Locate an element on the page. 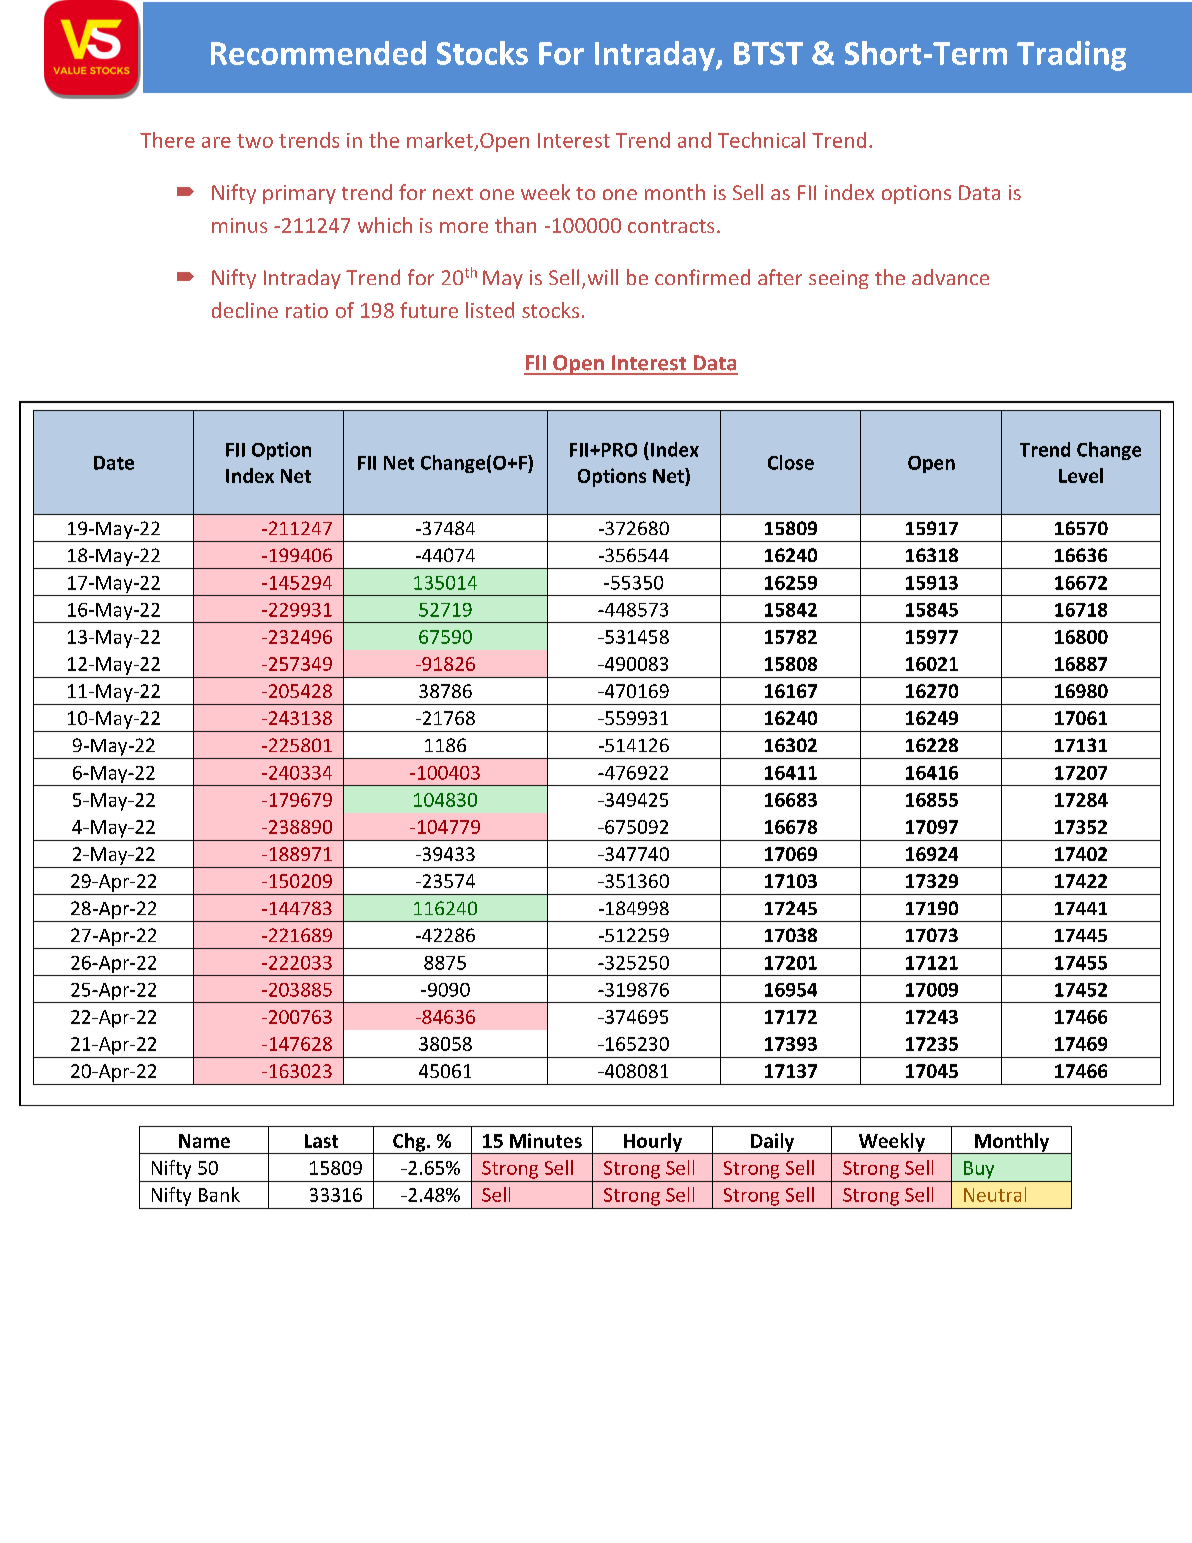 The width and height of the document is (1192, 1543). and is located at coordinates (694, 140).
